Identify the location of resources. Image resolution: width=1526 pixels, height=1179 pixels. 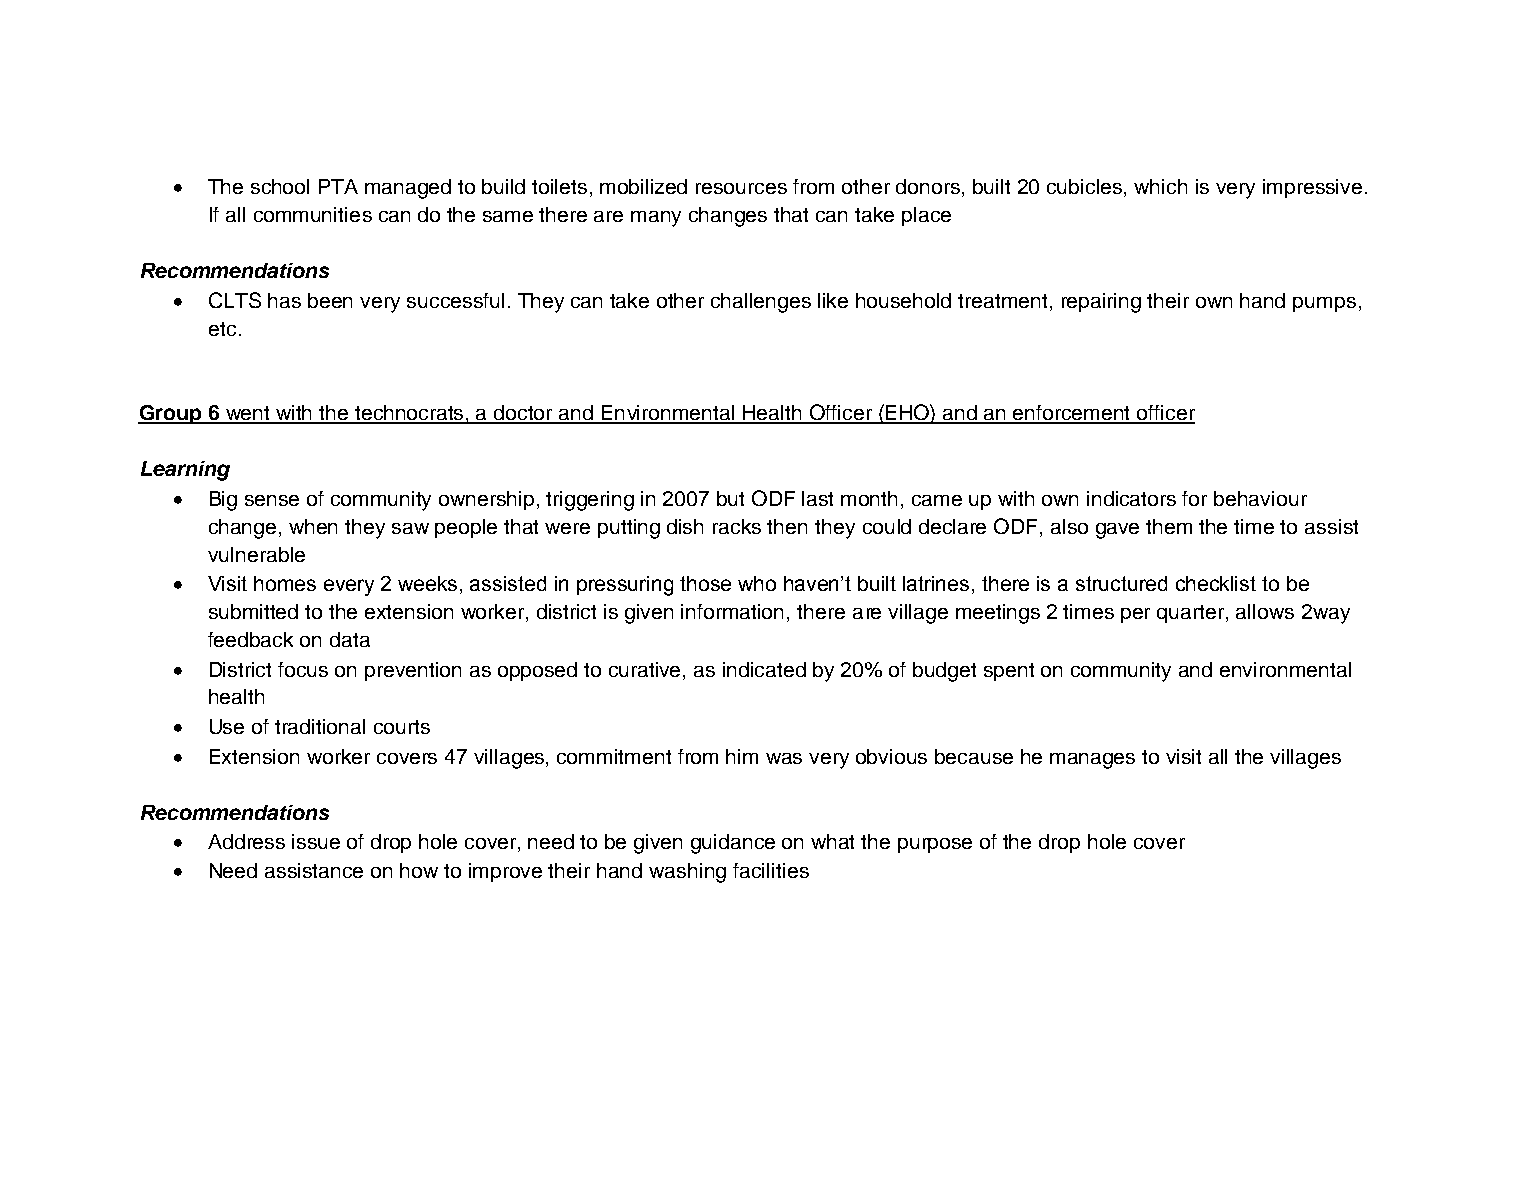
(741, 188).
